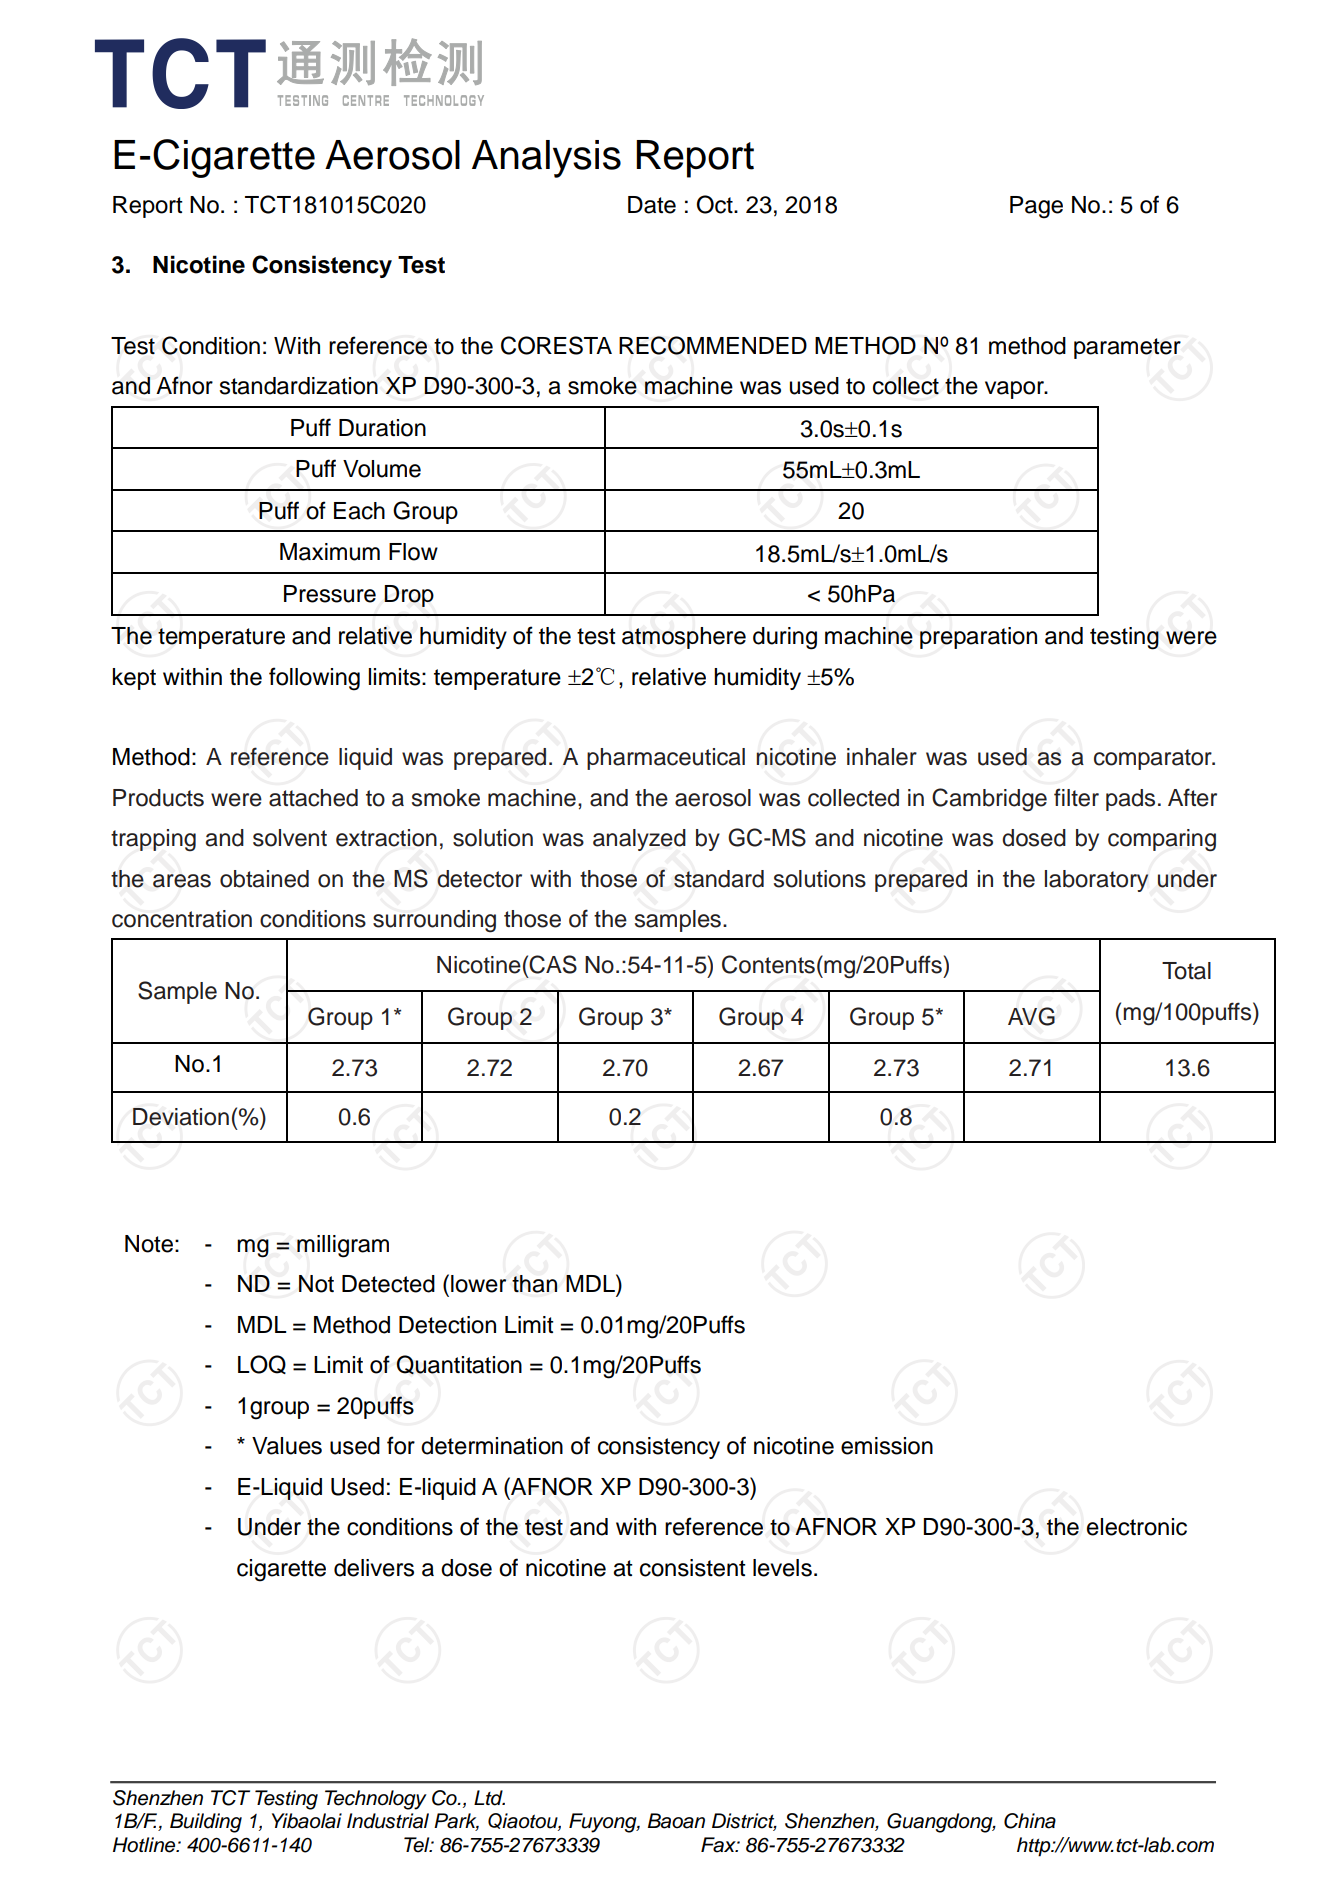  I want to click on analyzed, so click(639, 840).
